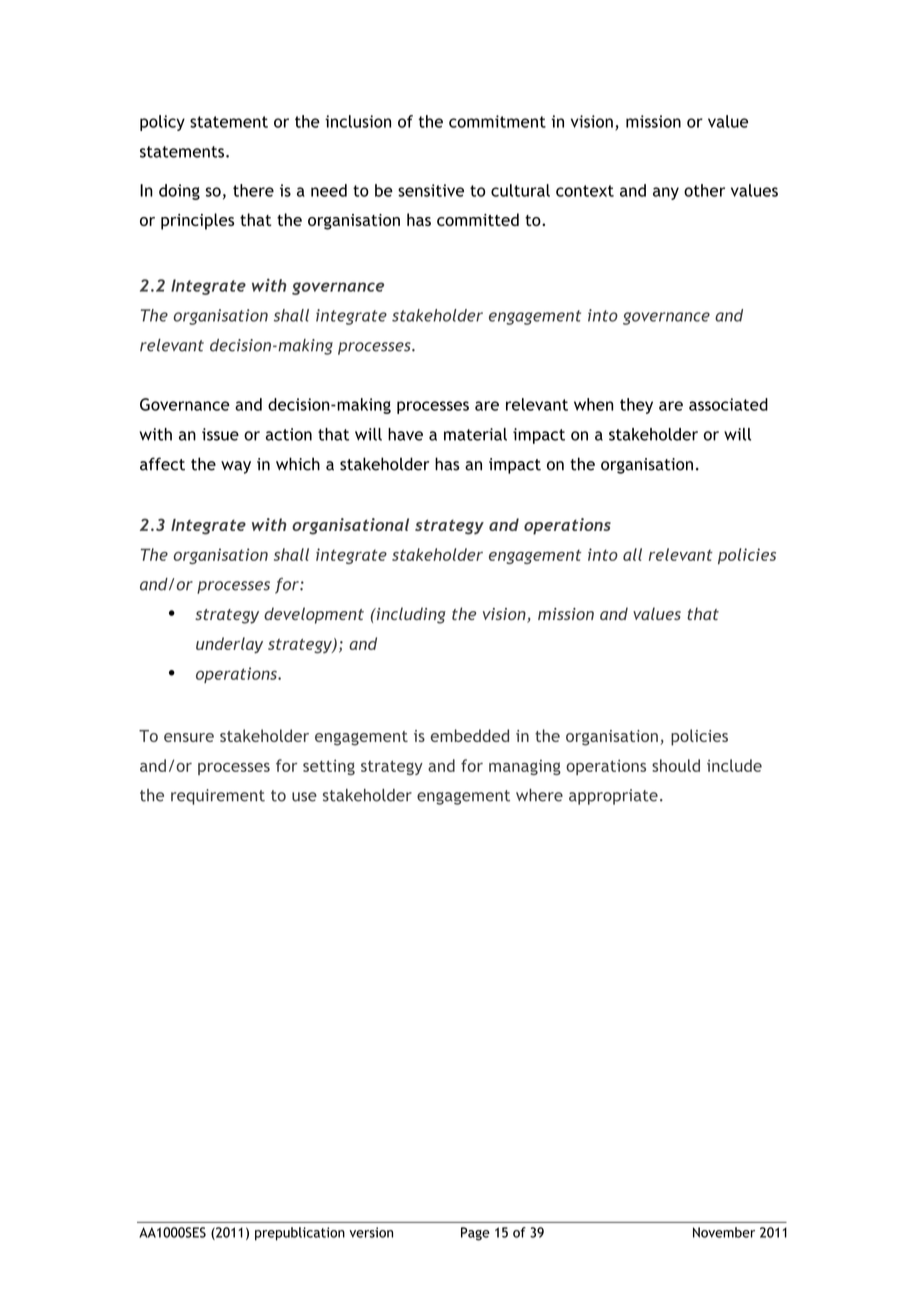 Image resolution: width=924 pixels, height=1308 pixels. I want to click on should, so click(676, 765).
